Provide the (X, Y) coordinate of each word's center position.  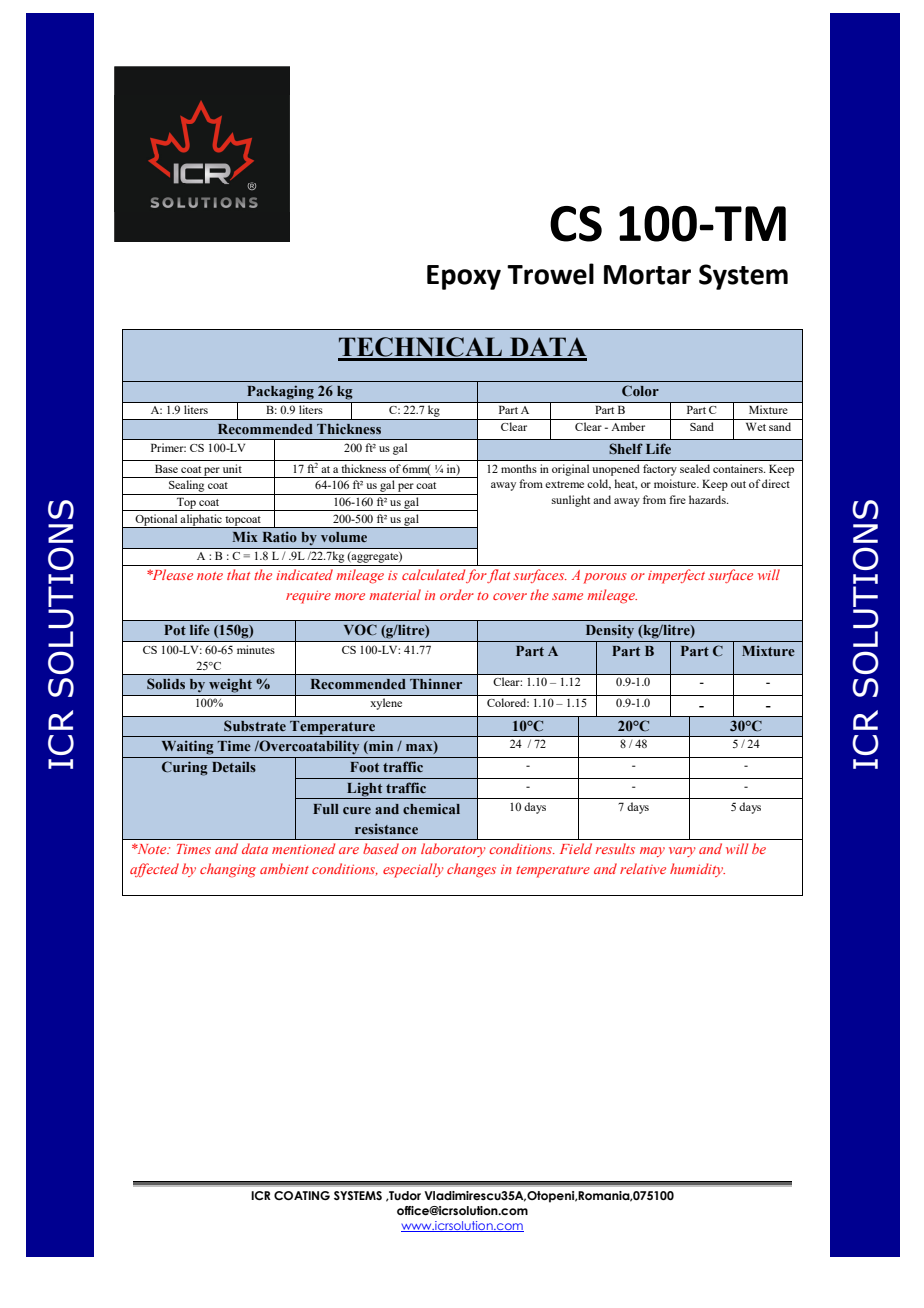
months (519, 468)
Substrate (255, 725)
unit (232, 468)
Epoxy (464, 277)
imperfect (676, 576)
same (567, 596)
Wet (756, 426)
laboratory (453, 850)
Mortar (647, 275)
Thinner (436, 683)
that (238, 574)
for (476, 576)
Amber (628, 426)
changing (228, 870)
